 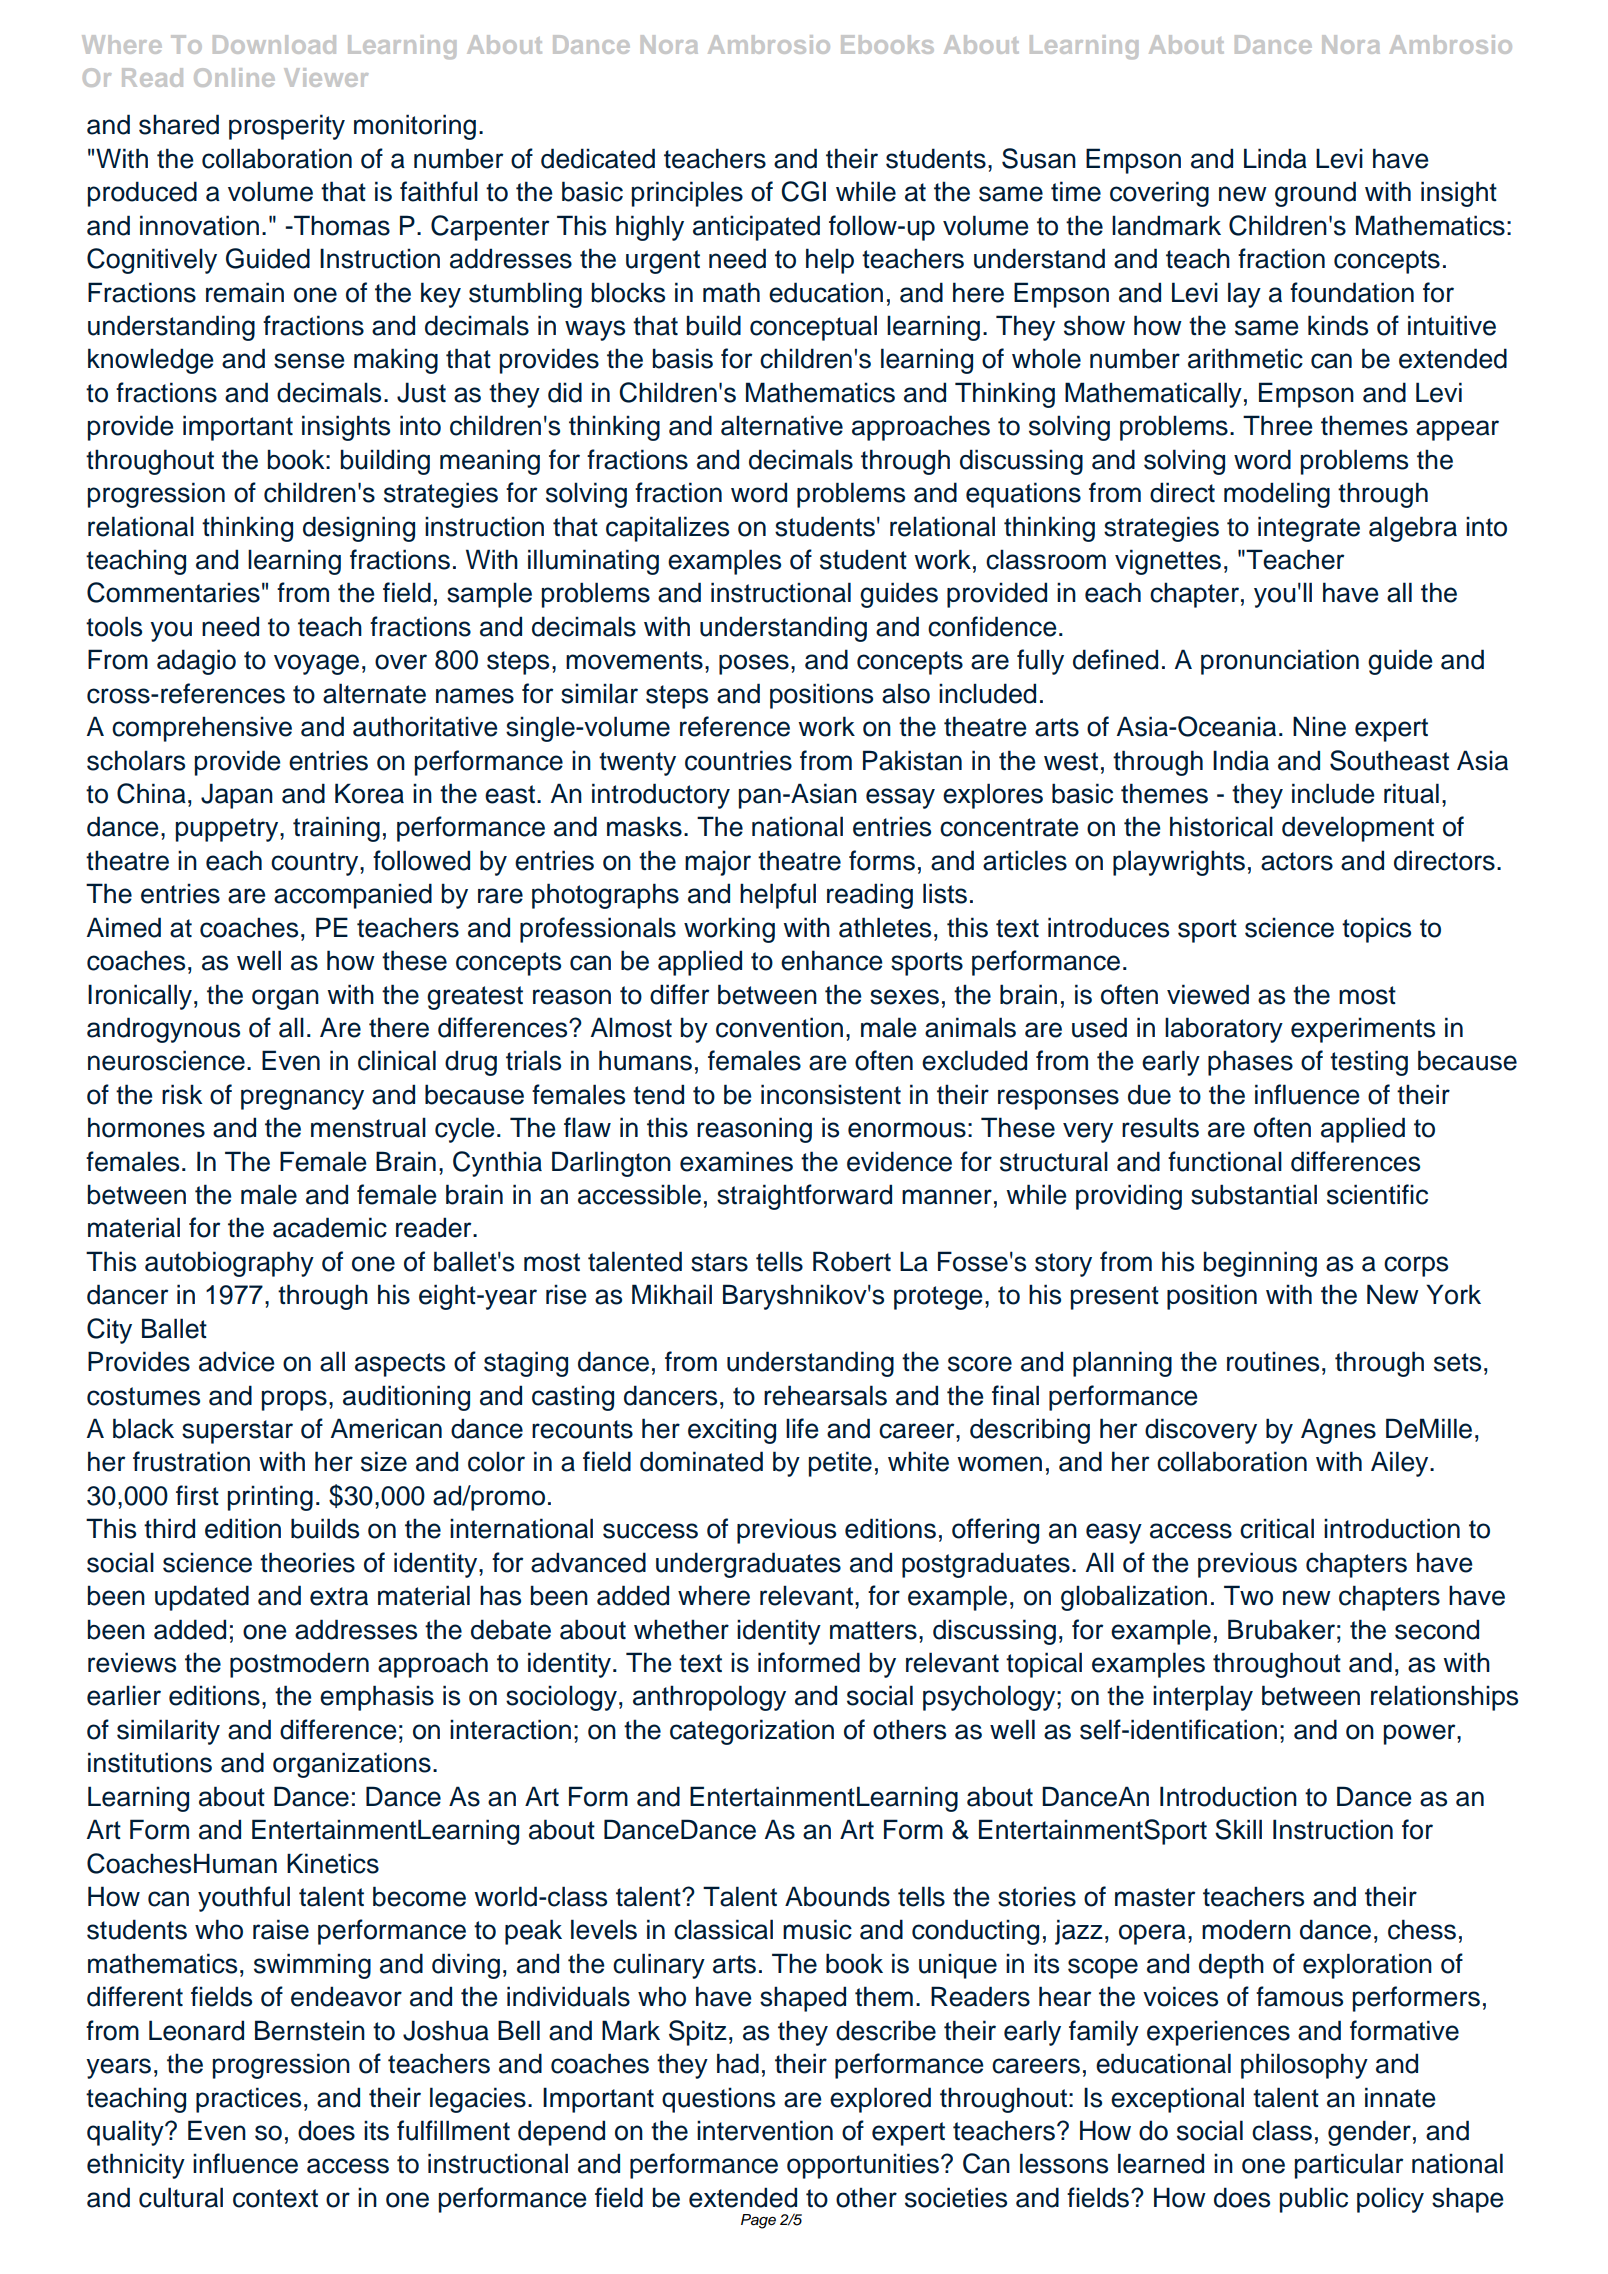 I want to click on practices, so click(x=248, y=2100).
